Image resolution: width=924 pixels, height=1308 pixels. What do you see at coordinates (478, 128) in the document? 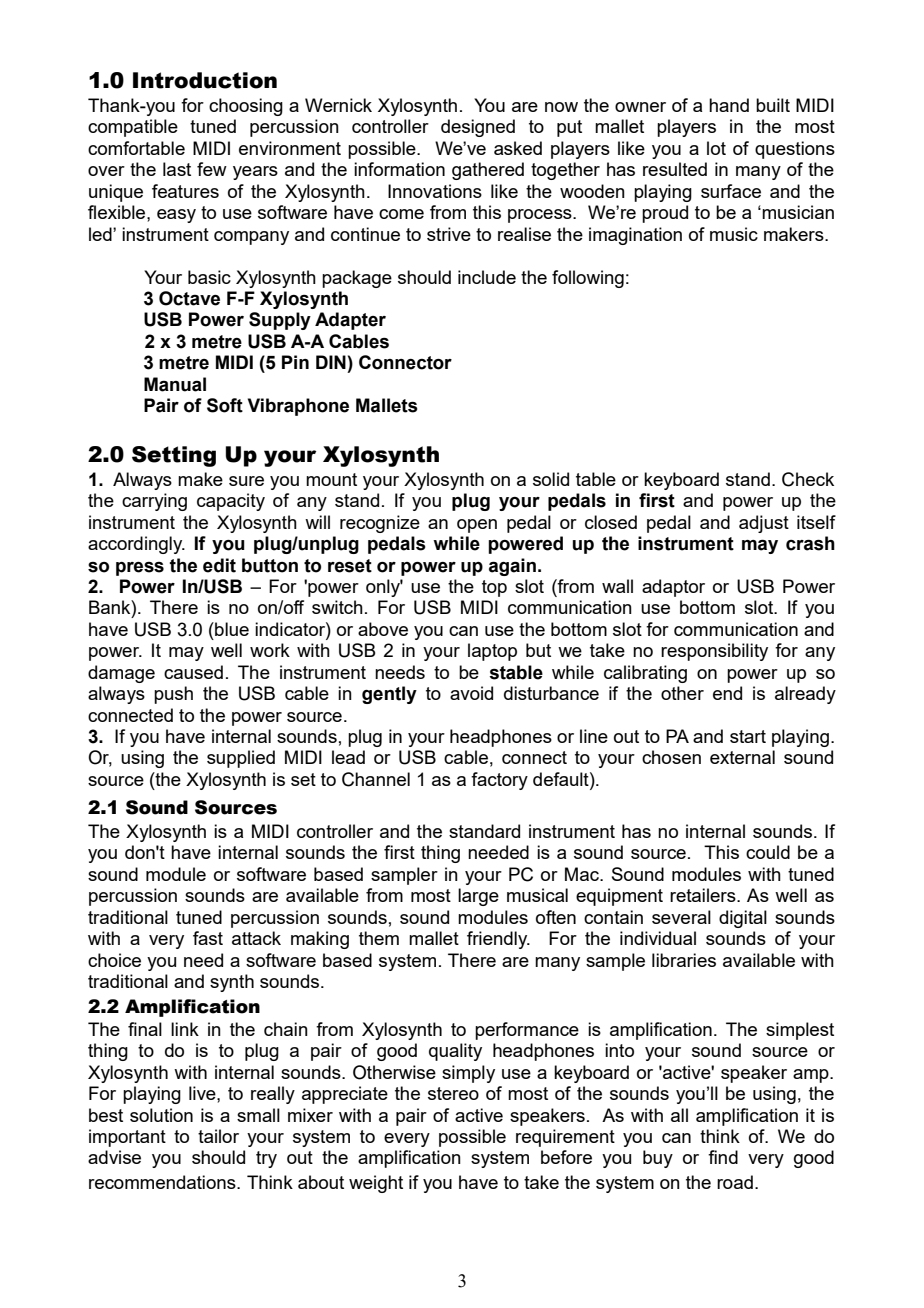
I see `designed` at bounding box center [478, 128].
